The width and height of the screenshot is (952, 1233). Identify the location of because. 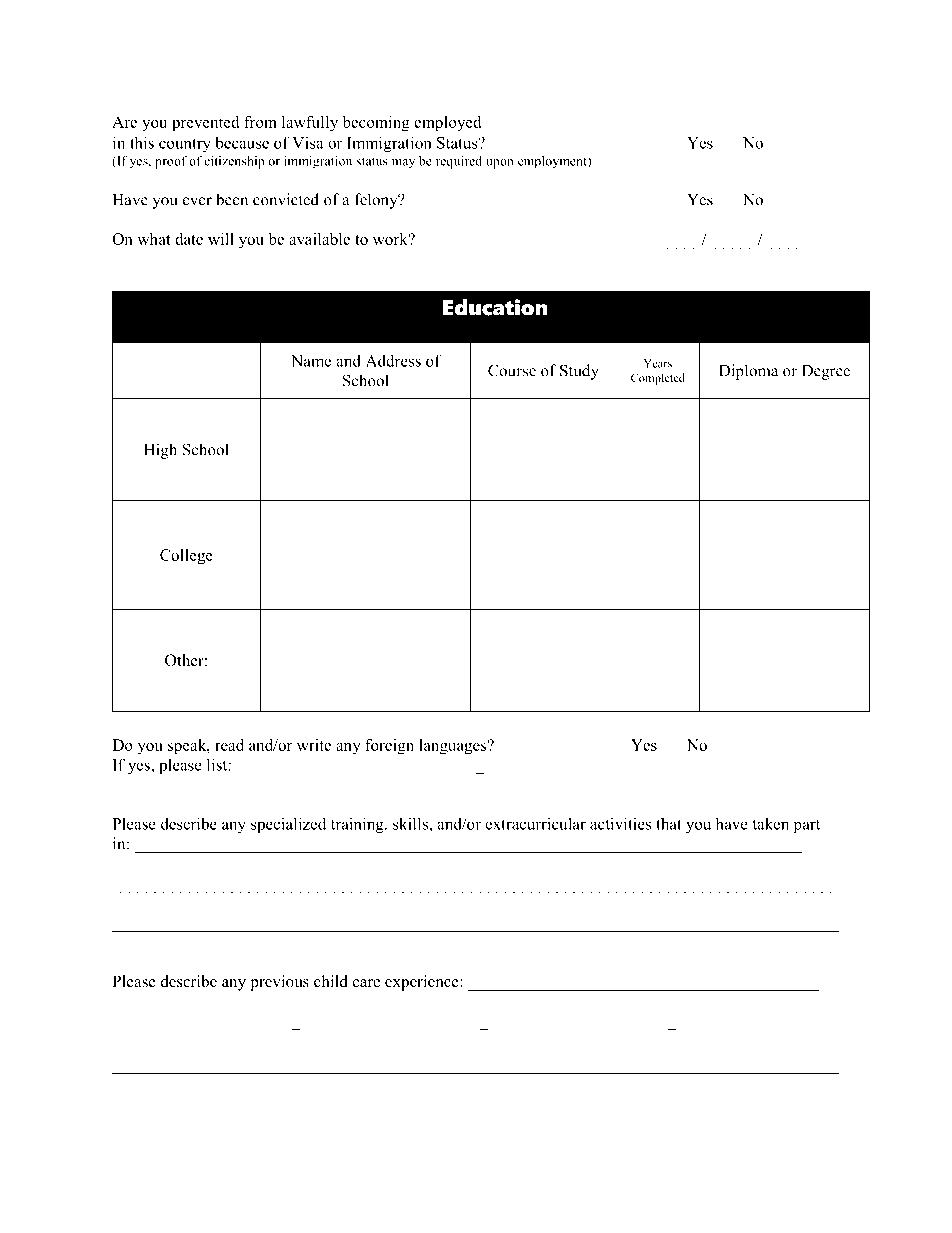
(242, 143).
